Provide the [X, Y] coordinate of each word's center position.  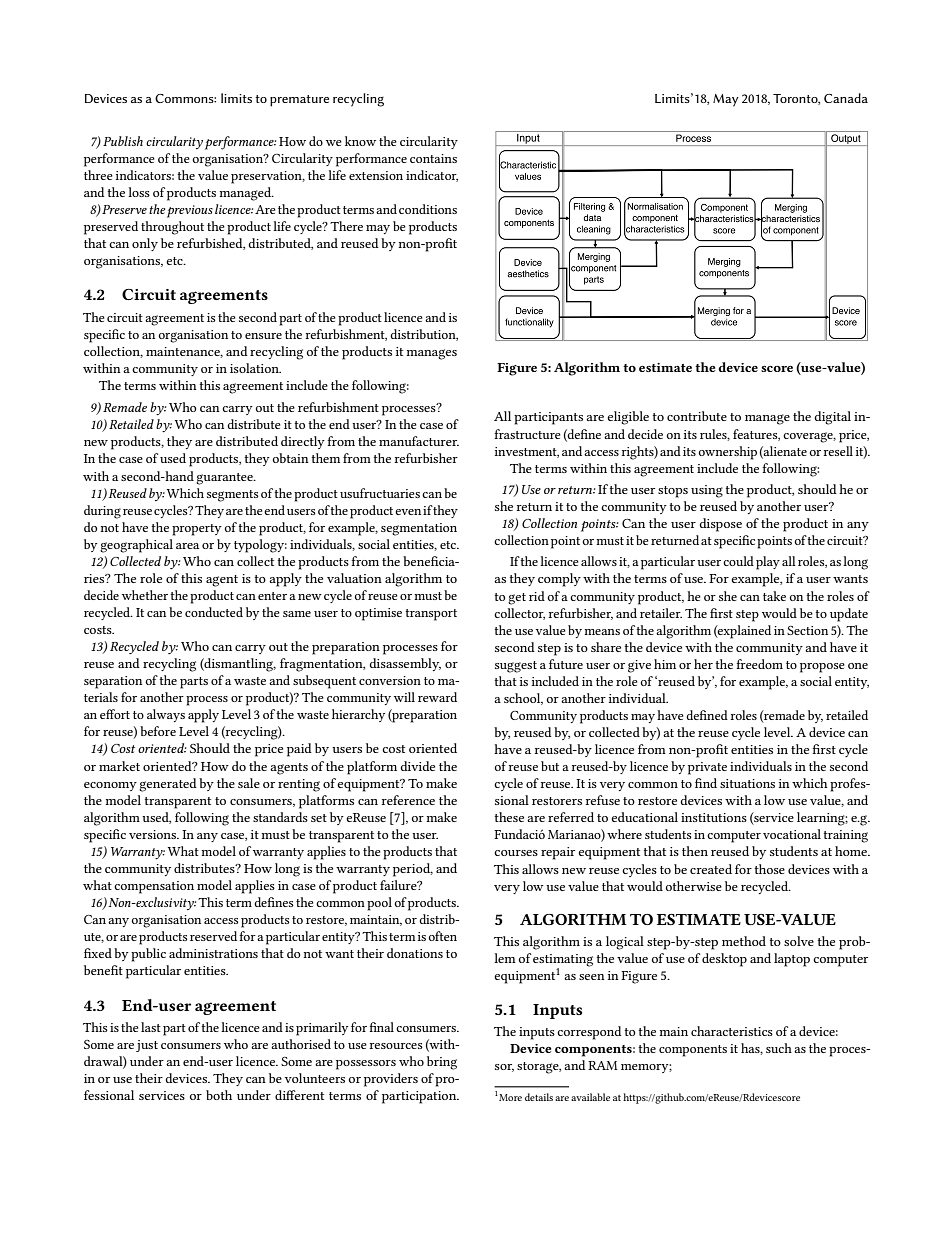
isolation [255, 368]
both [219, 1095]
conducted [214, 612]
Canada [846, 98]
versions [154, 834]
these [509, 817]
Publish [123, 141]
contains [433, 158]
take [774, 596]
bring [442, 1063]
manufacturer [419, 441]
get [517, 599]
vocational [792, 834]
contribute [697, 416]
